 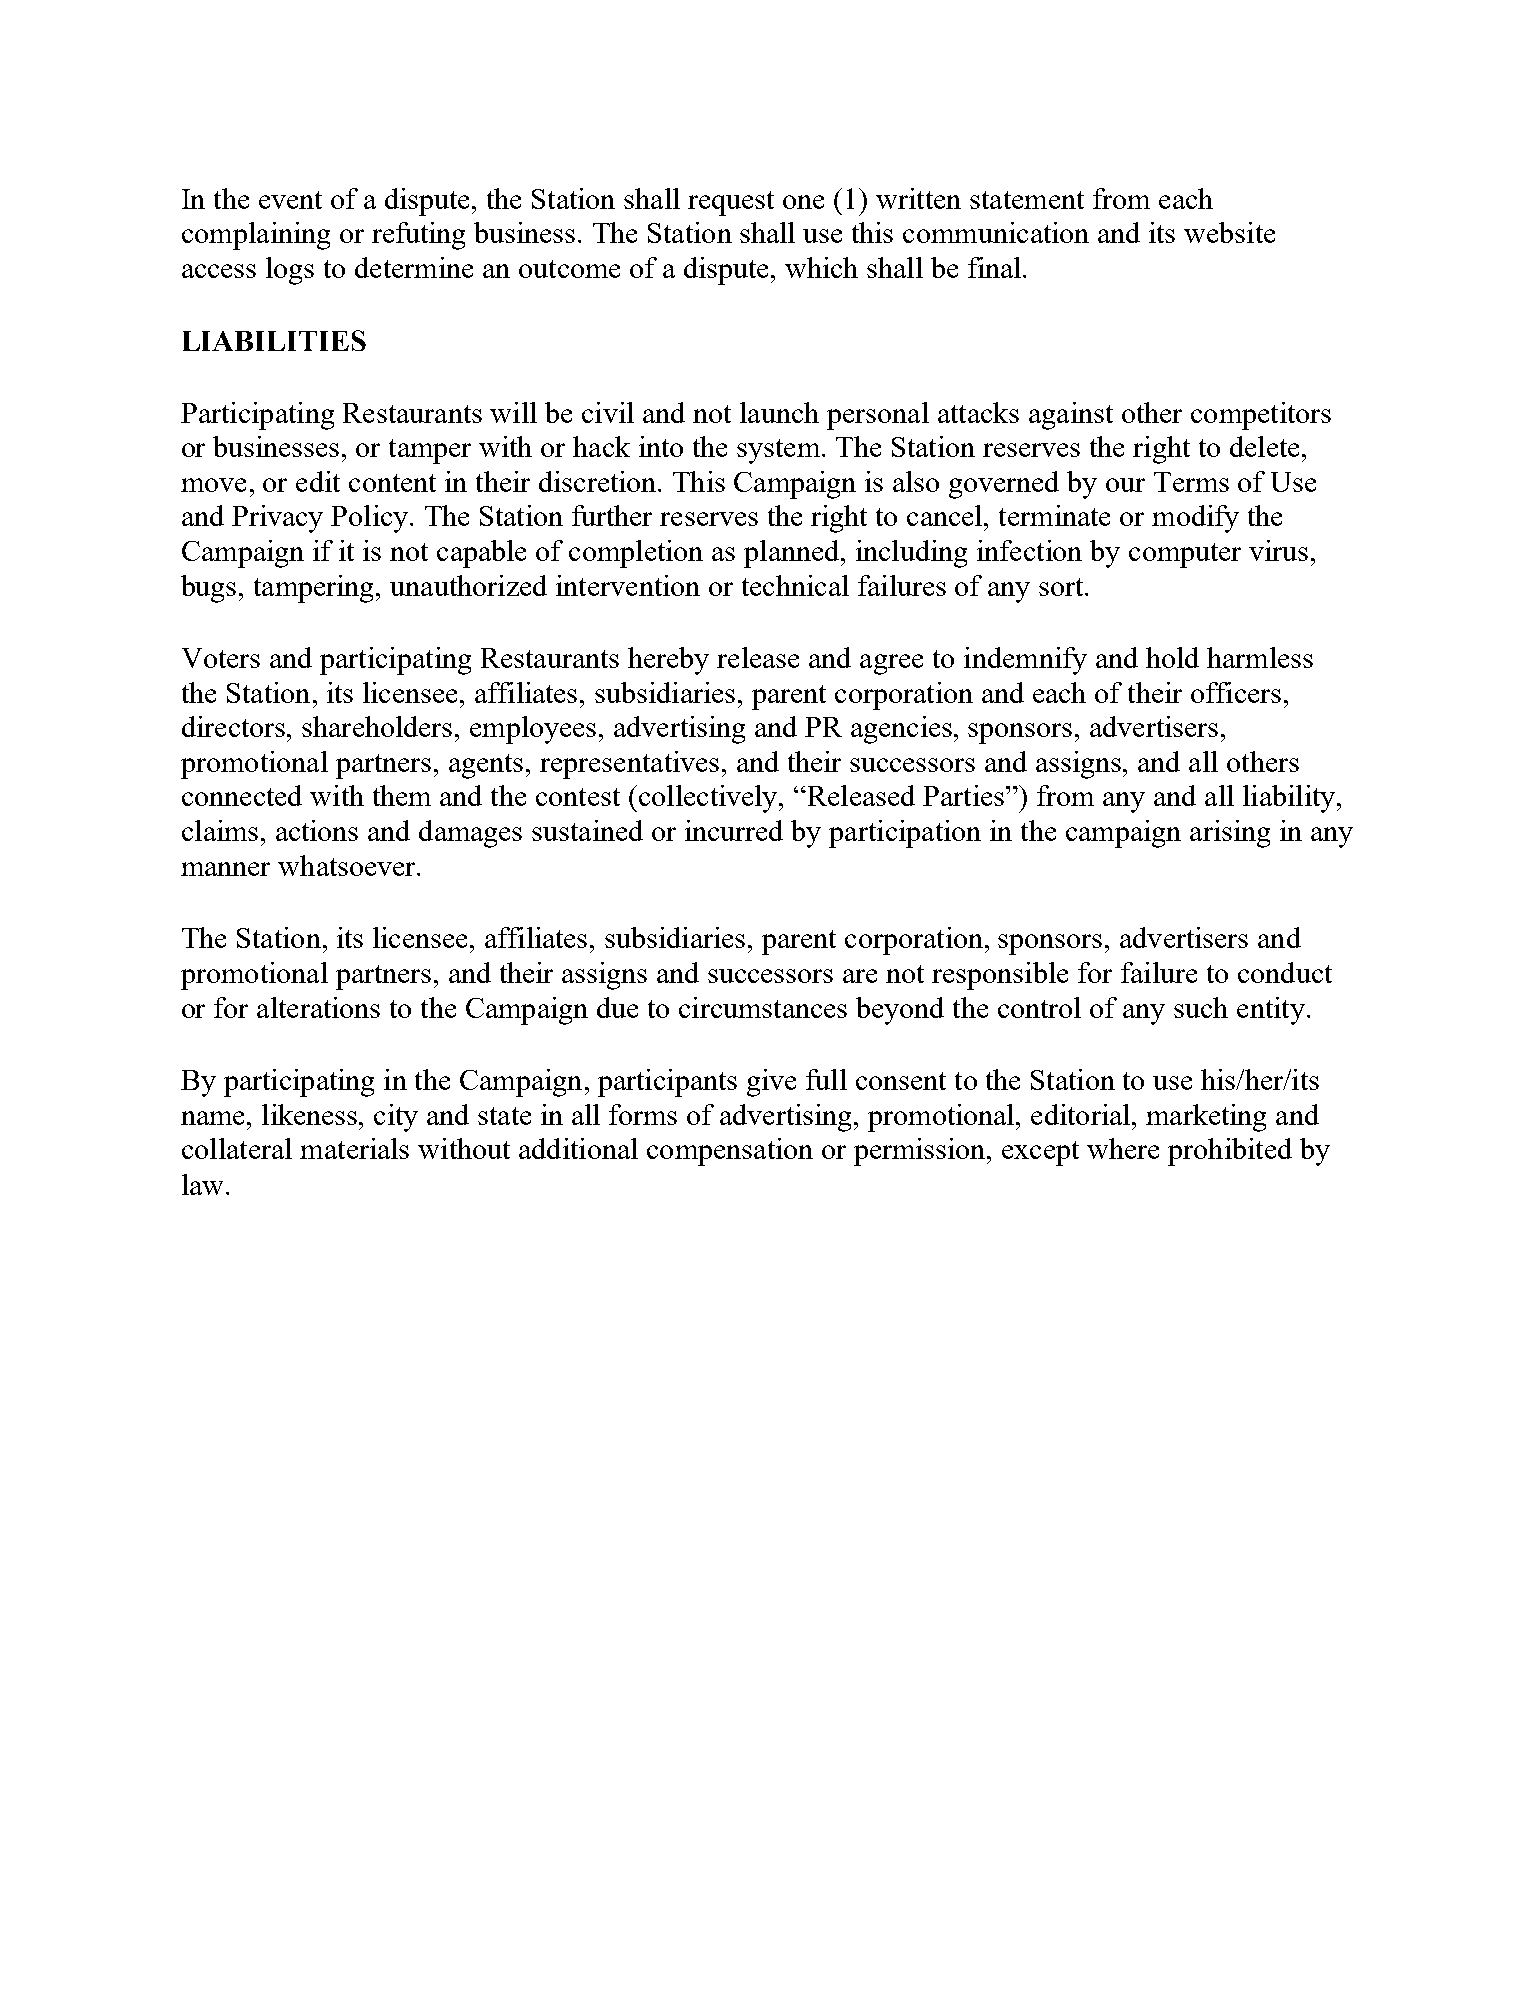 What do you see at coordinates (731, 203) in the screenshot?
I see `request` at bounding box center [731, 203].
